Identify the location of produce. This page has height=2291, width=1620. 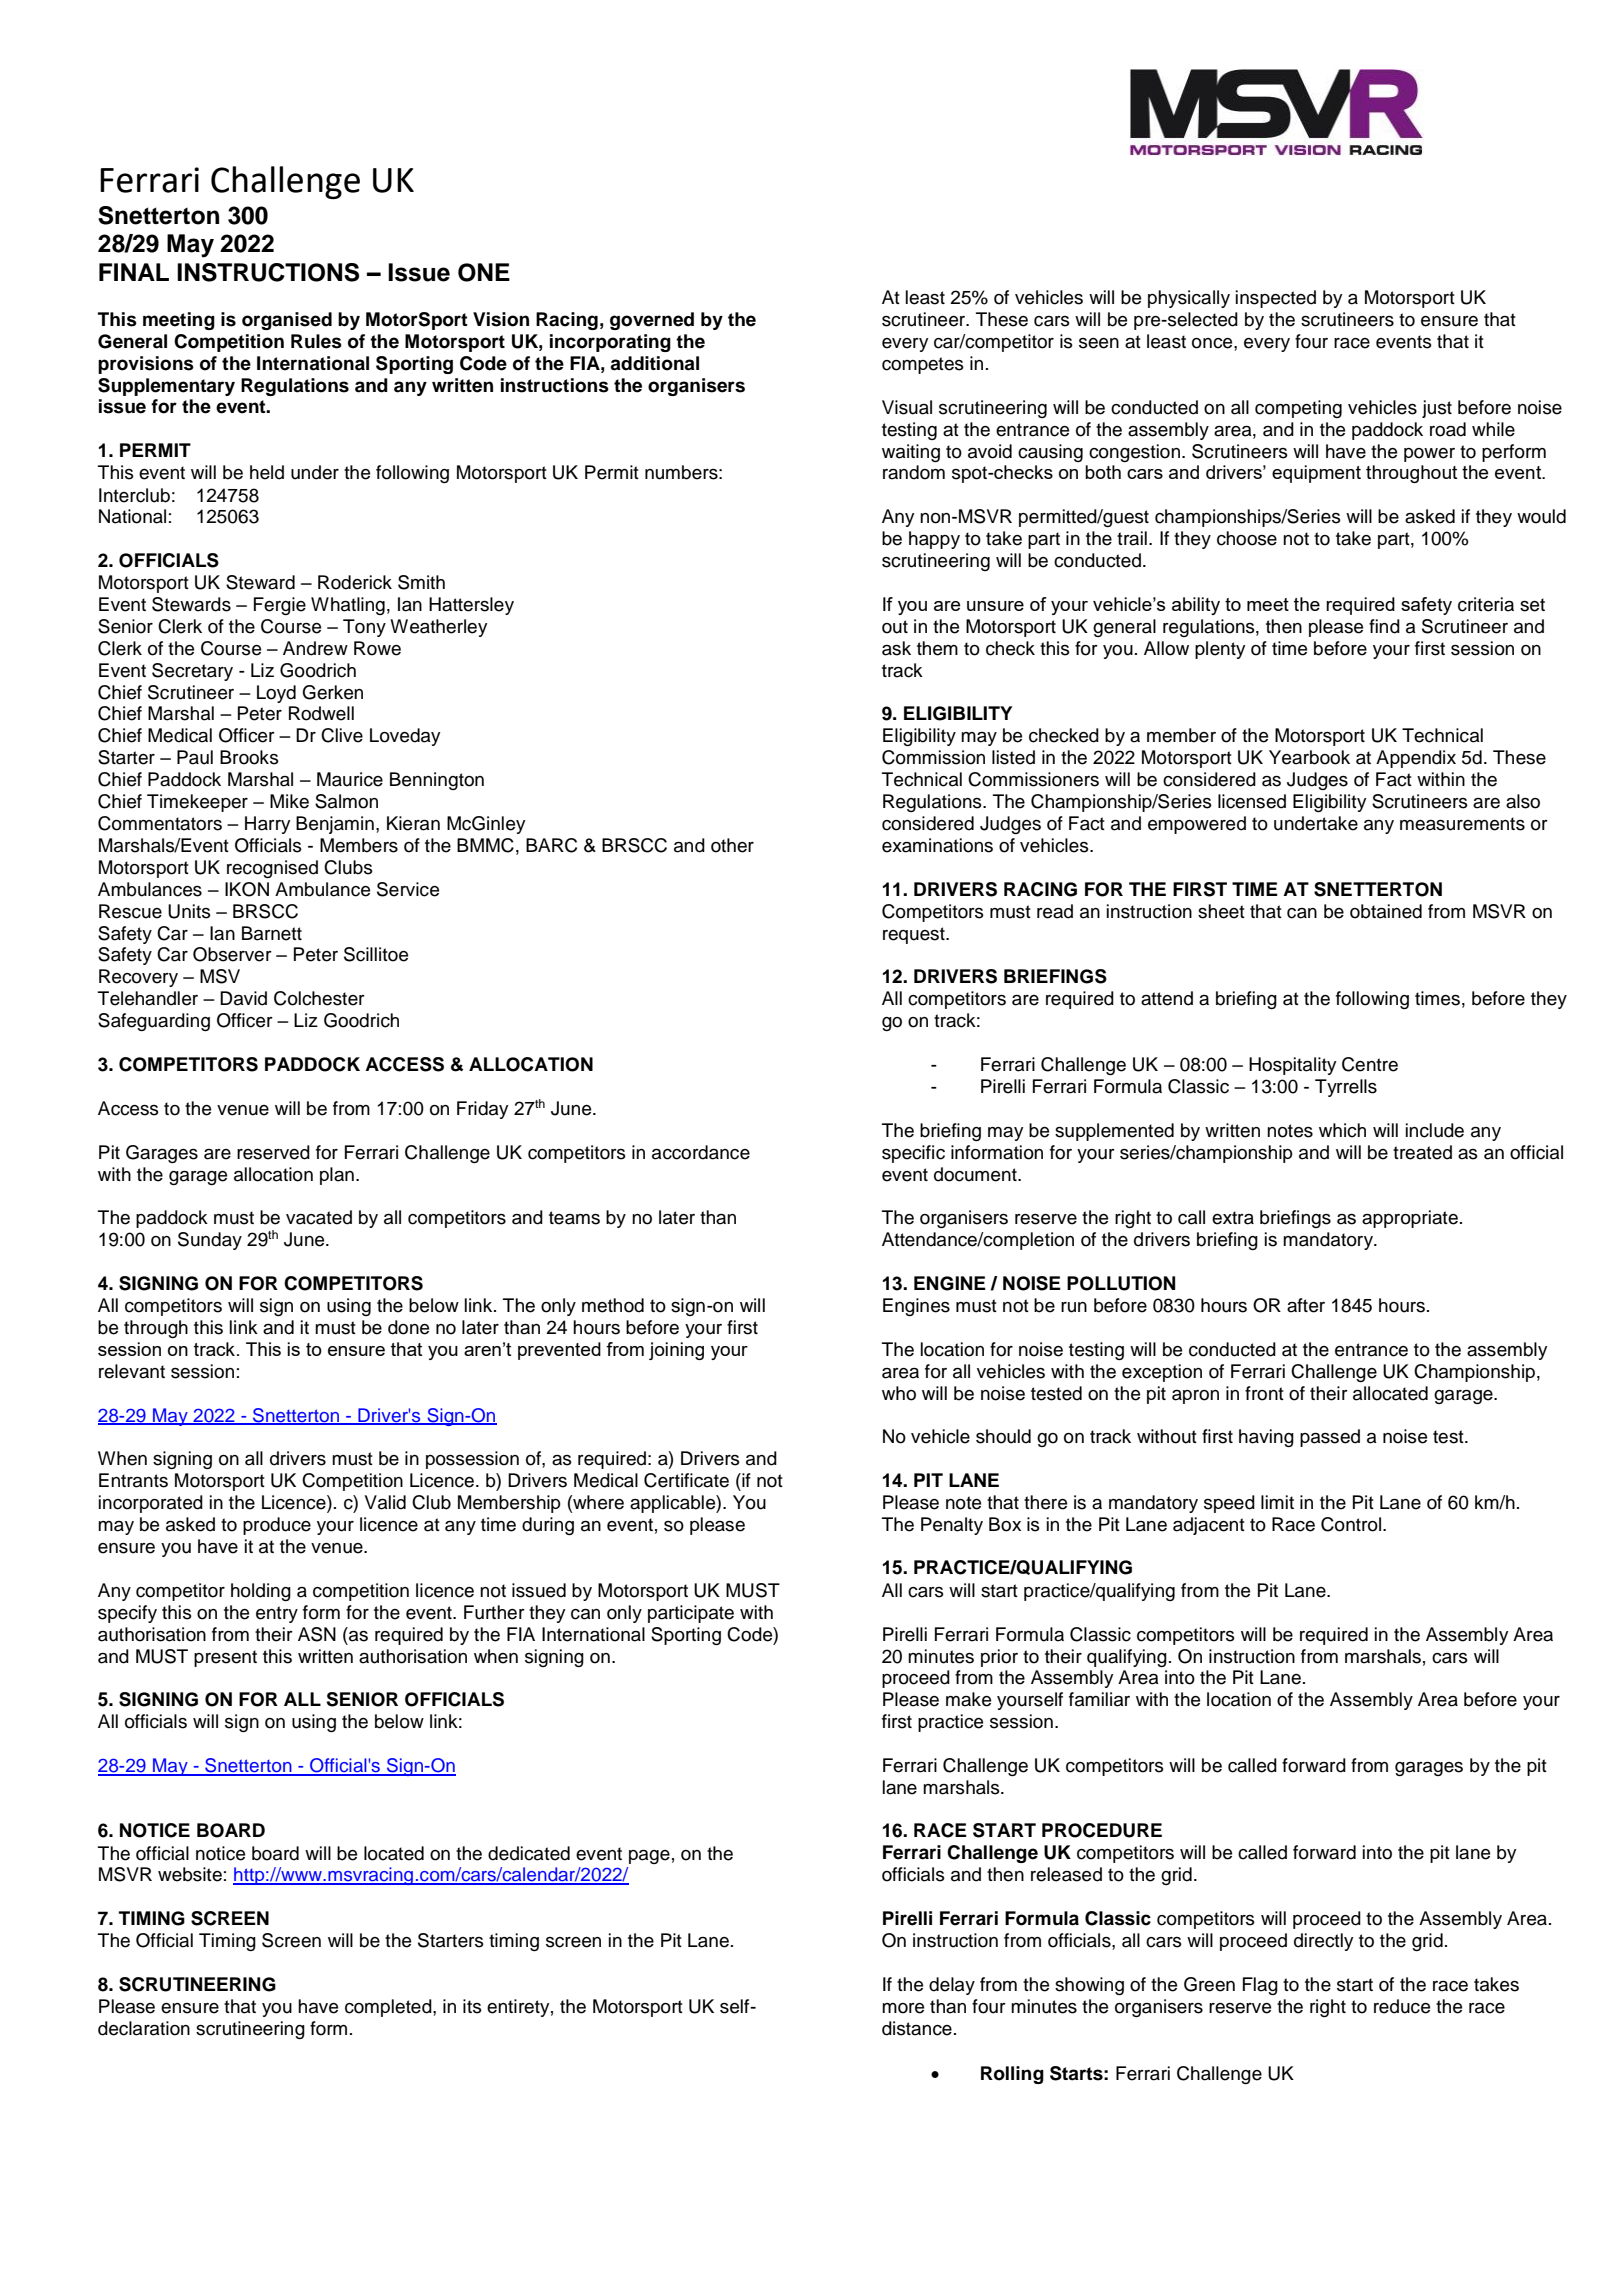
(277, 1526).
